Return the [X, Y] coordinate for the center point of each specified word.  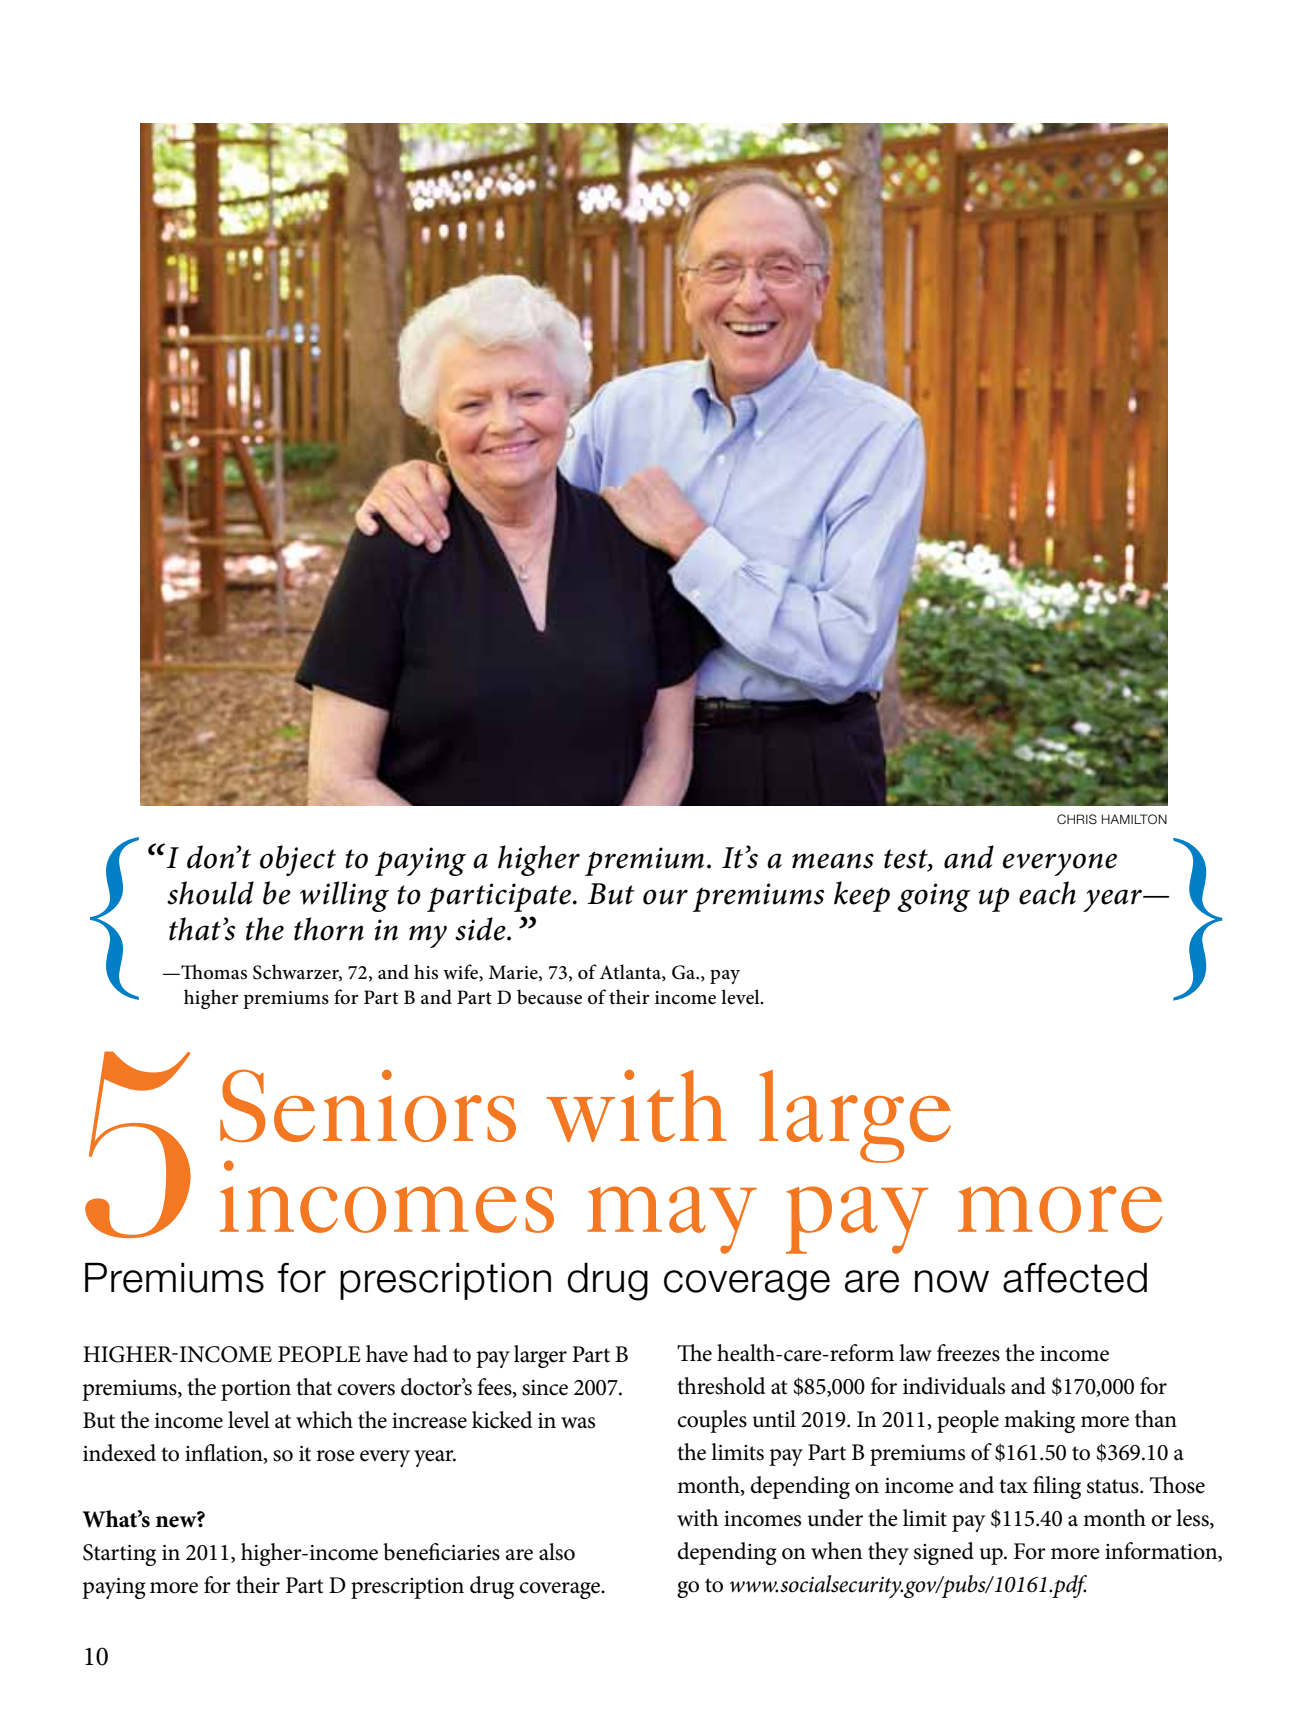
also [557, 1552]
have [387, 1354]
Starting [119, 1555]
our [665, 897]
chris [1077, 819]
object [298, 860]
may [672, 1220]
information [1162, 1551]
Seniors [368, 1105]
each [1047, 893]
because [549, 997]
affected [1075, 1277]
